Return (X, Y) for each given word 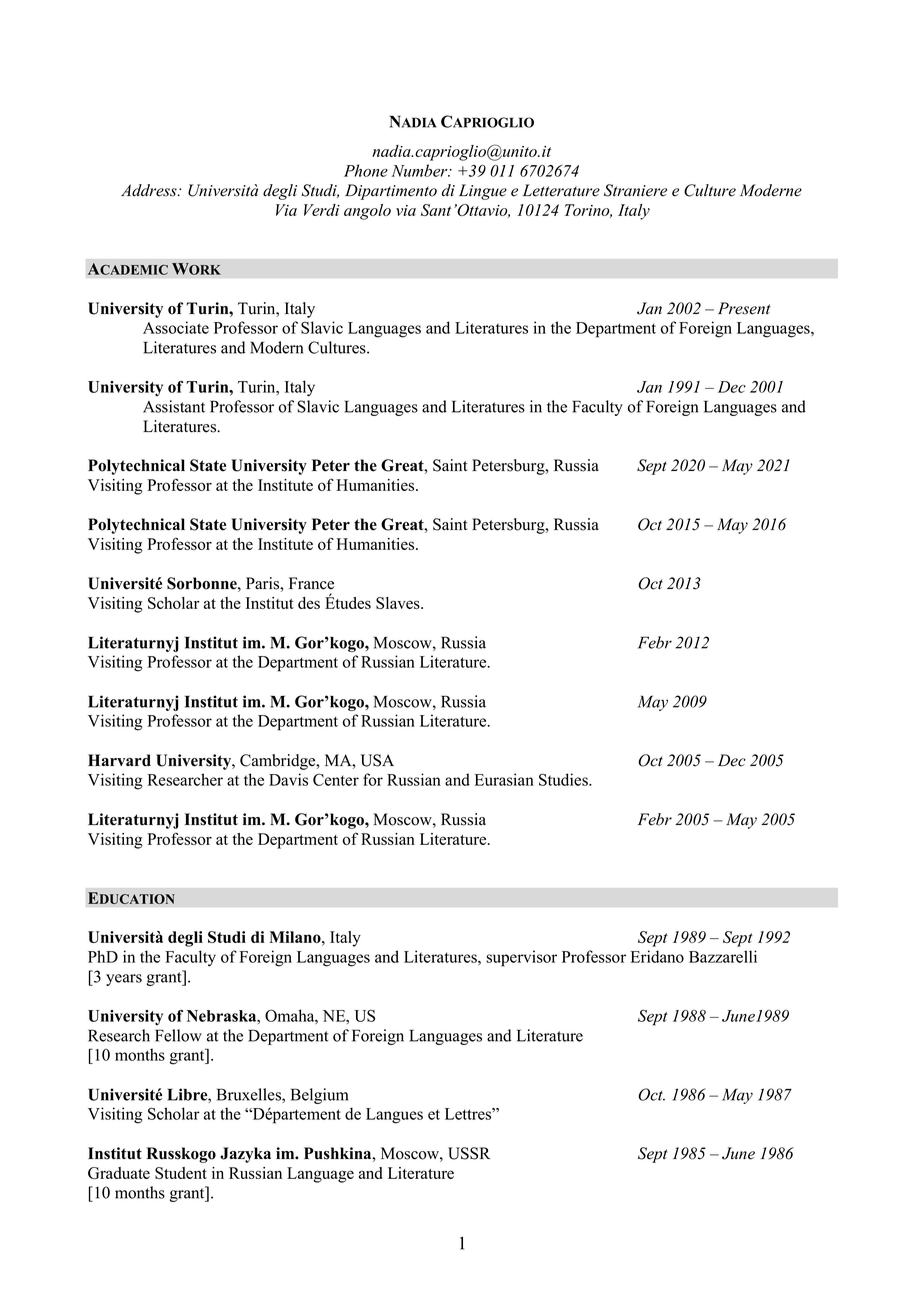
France (311, 583)
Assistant (174, 406)
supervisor (521, 958)
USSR (469, 1153)
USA (377, 760)
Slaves (399, 603)
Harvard (119, 760)
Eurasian (504, 779)
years (124, 980)
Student (181, 1173)
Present (744, 308)
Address (150, 190)
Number (420, 170)
